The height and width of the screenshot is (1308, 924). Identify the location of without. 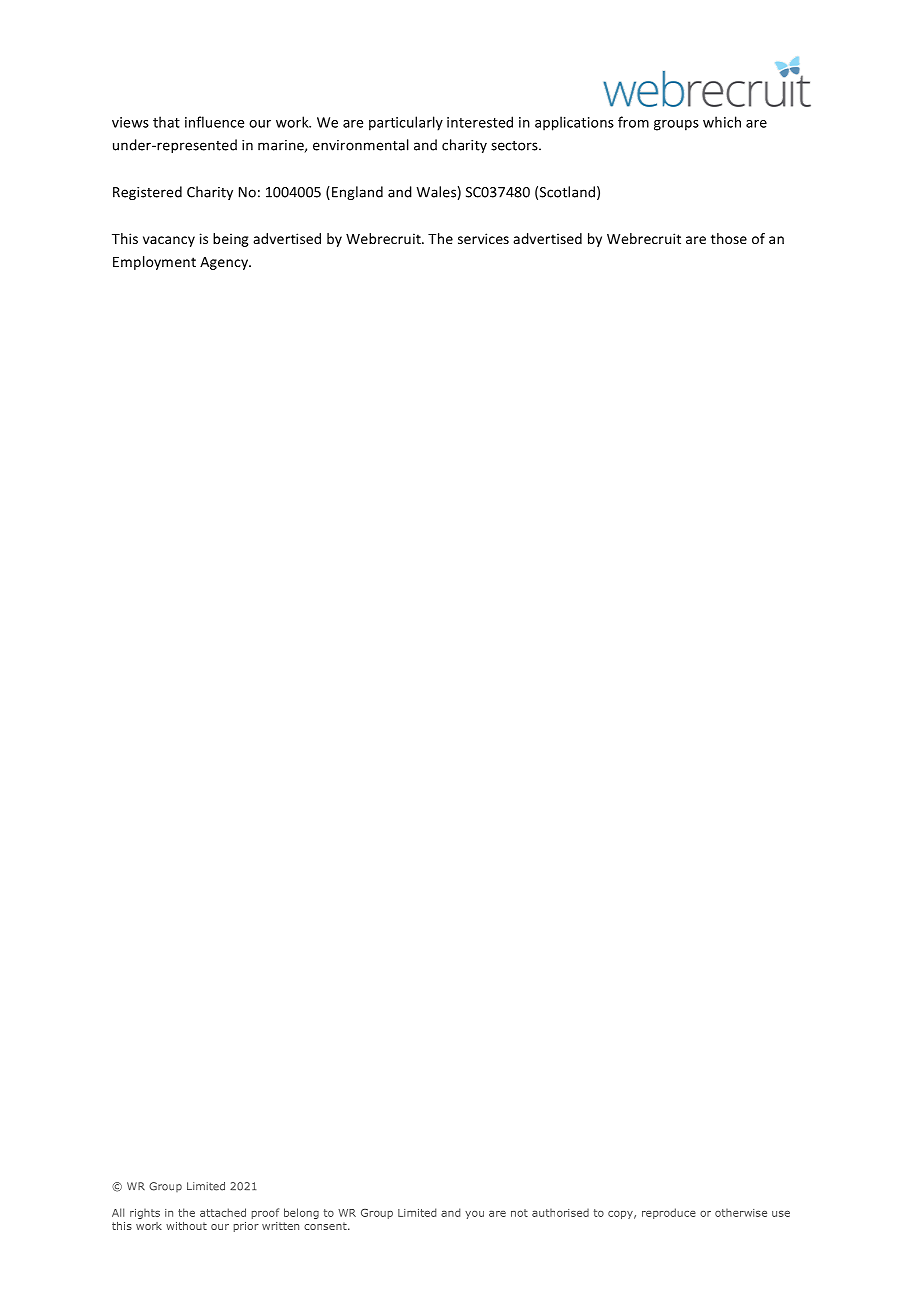
(186, 1226).
